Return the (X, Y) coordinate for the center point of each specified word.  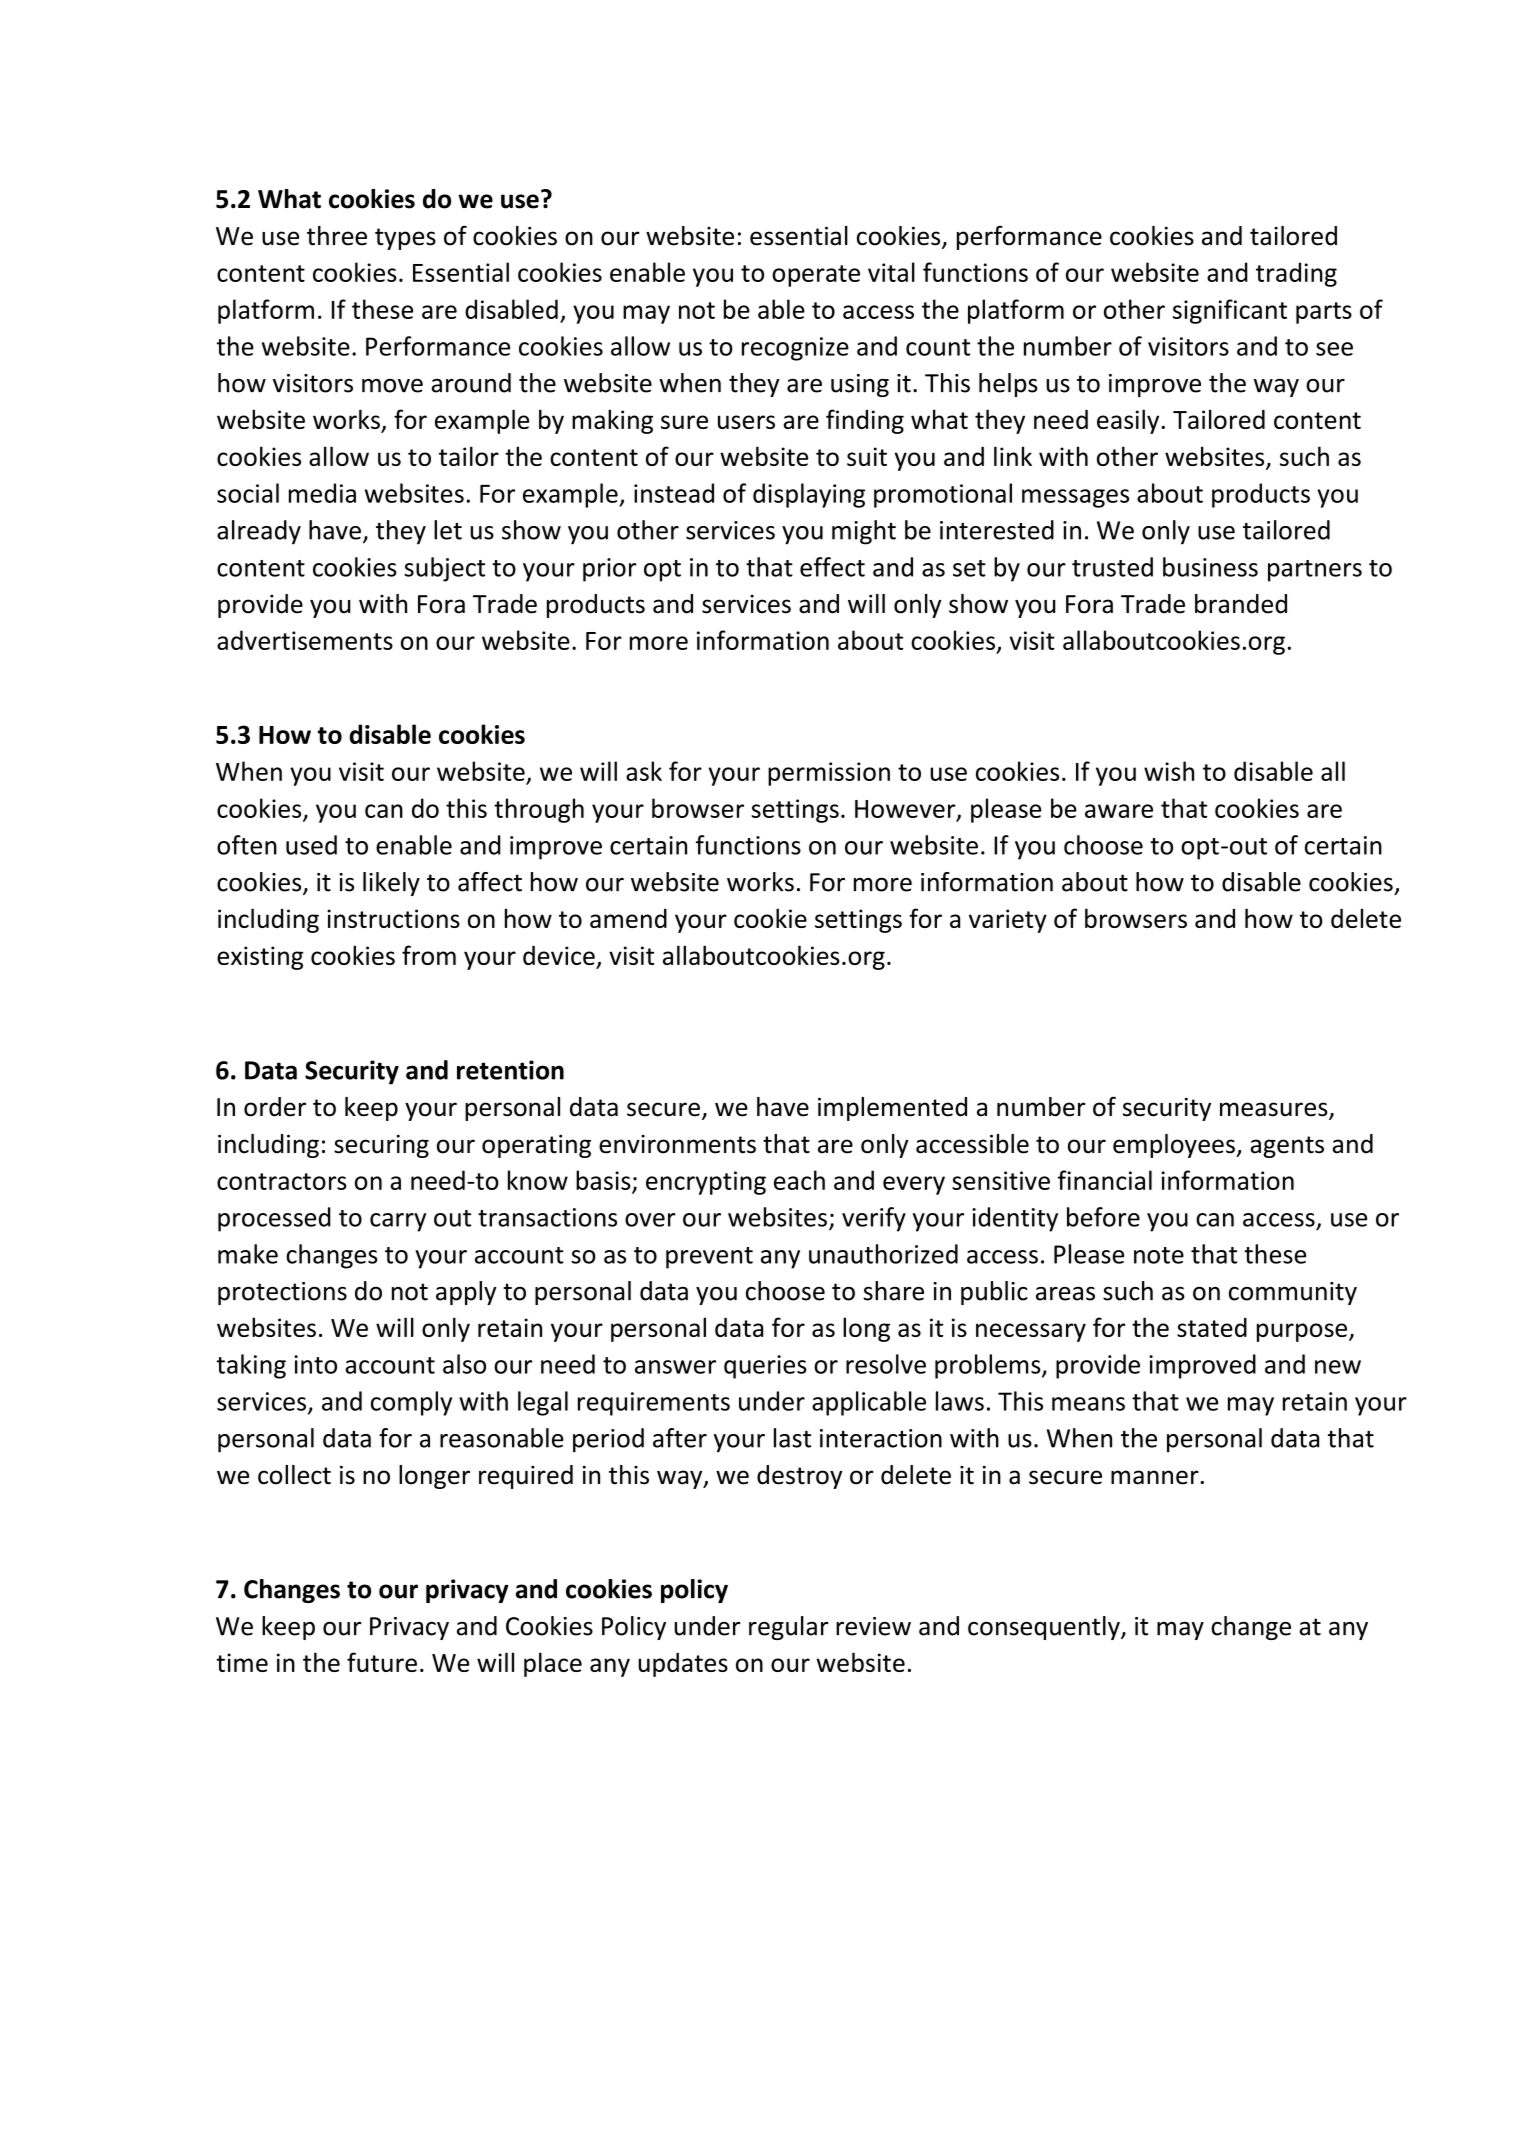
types (405, 239)
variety (1008, 921)
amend (628, 918)
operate (816, 276)
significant (1230, 311)
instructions (393, 918)
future (382, 1662)
